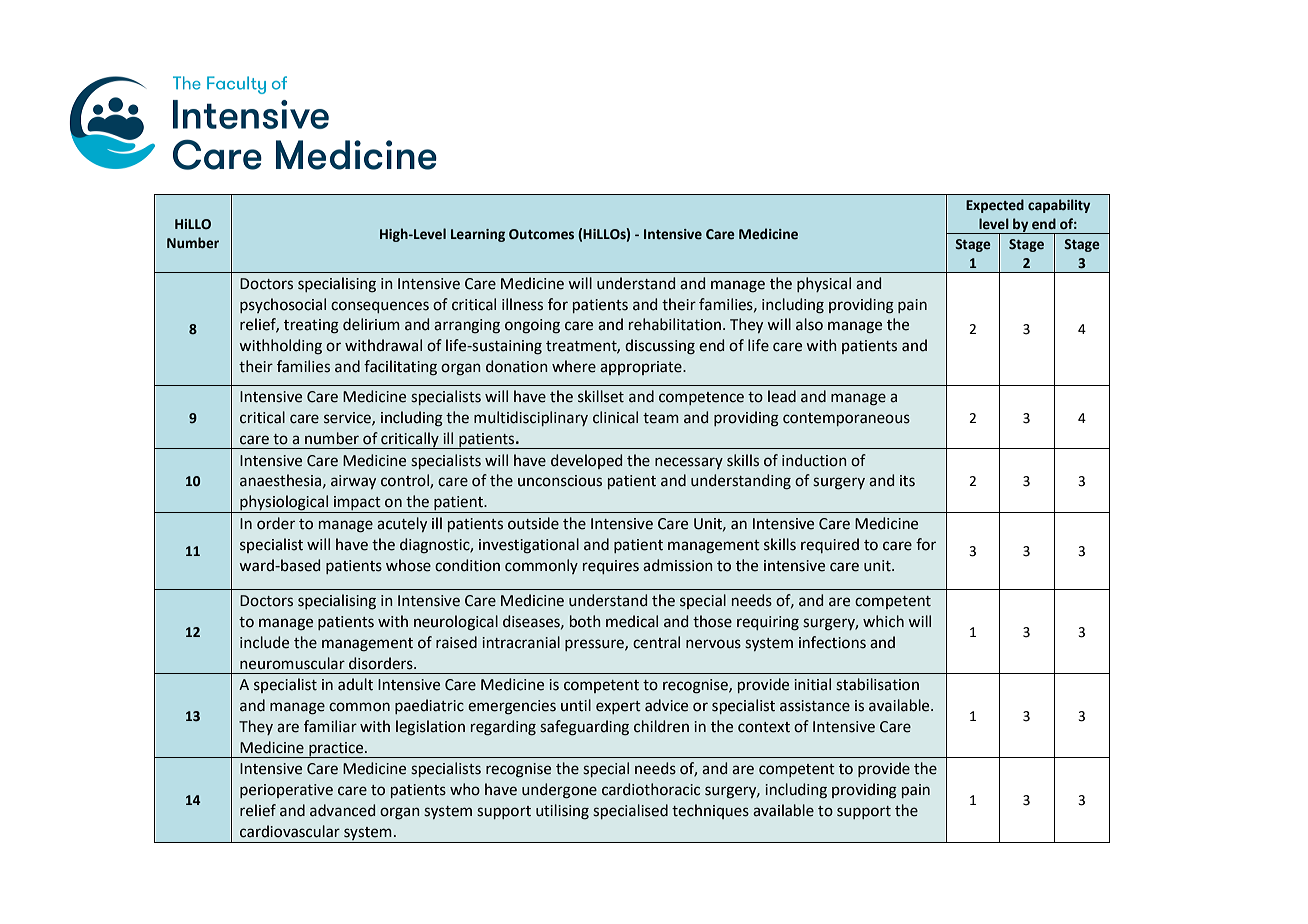 This document has width=1308, height=924. Describe the element at coordinates (907, 481) in the document. I see `its` at that location.
